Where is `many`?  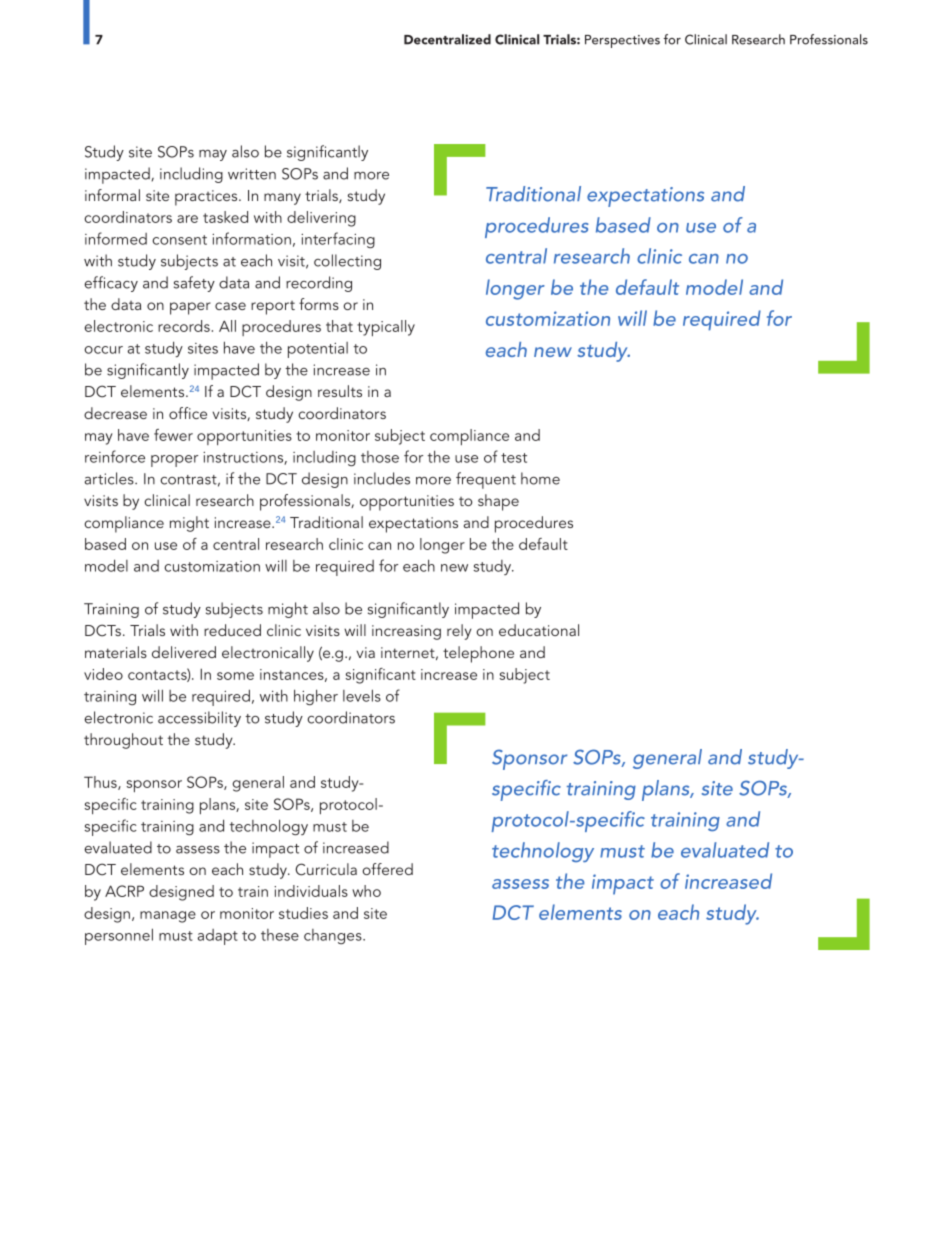 many is located at coordinates (282, 199).
